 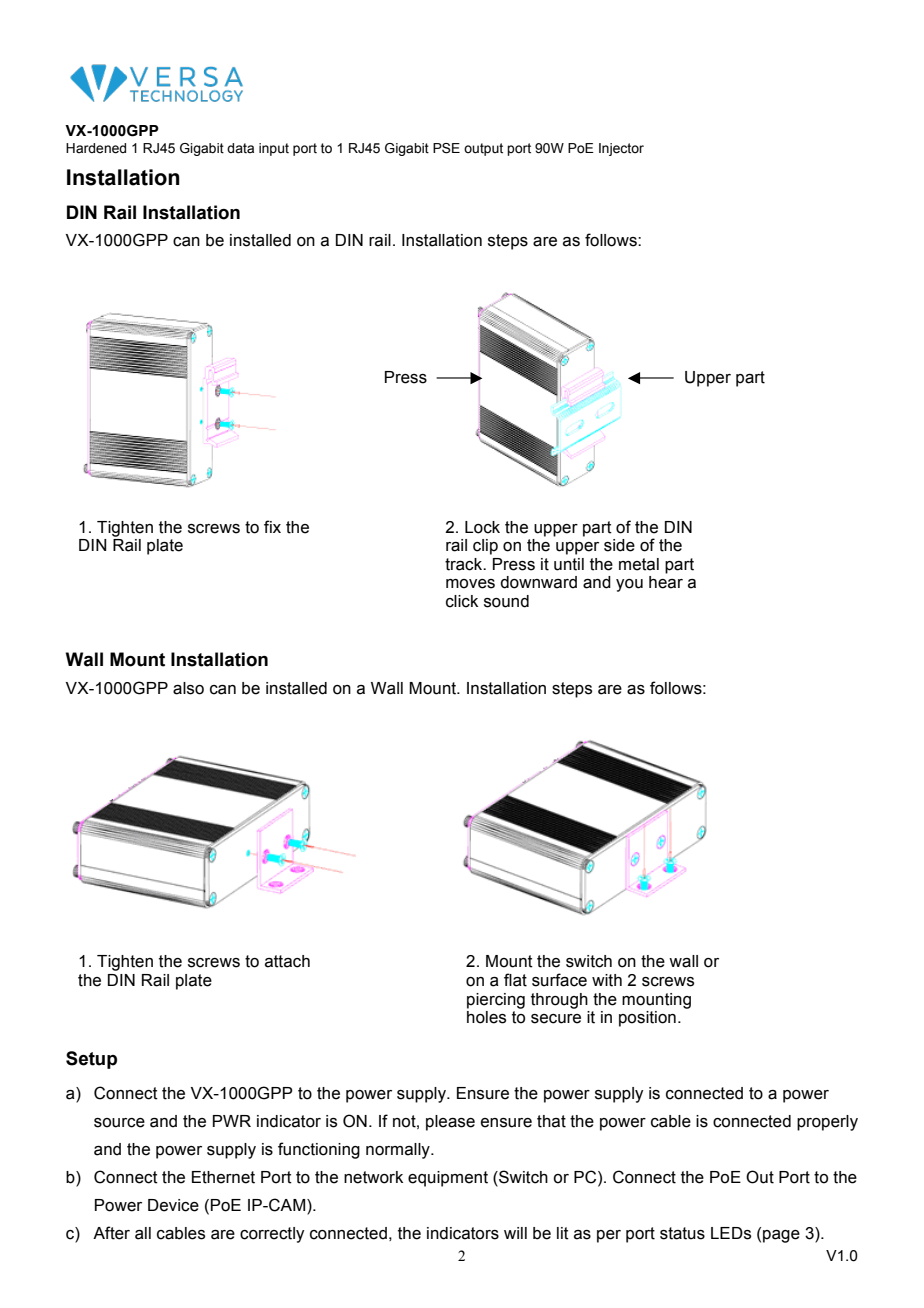 What do you see at coordinates (781, 1236) in the document?
I see `page` at bounding box center [781, 1236].
